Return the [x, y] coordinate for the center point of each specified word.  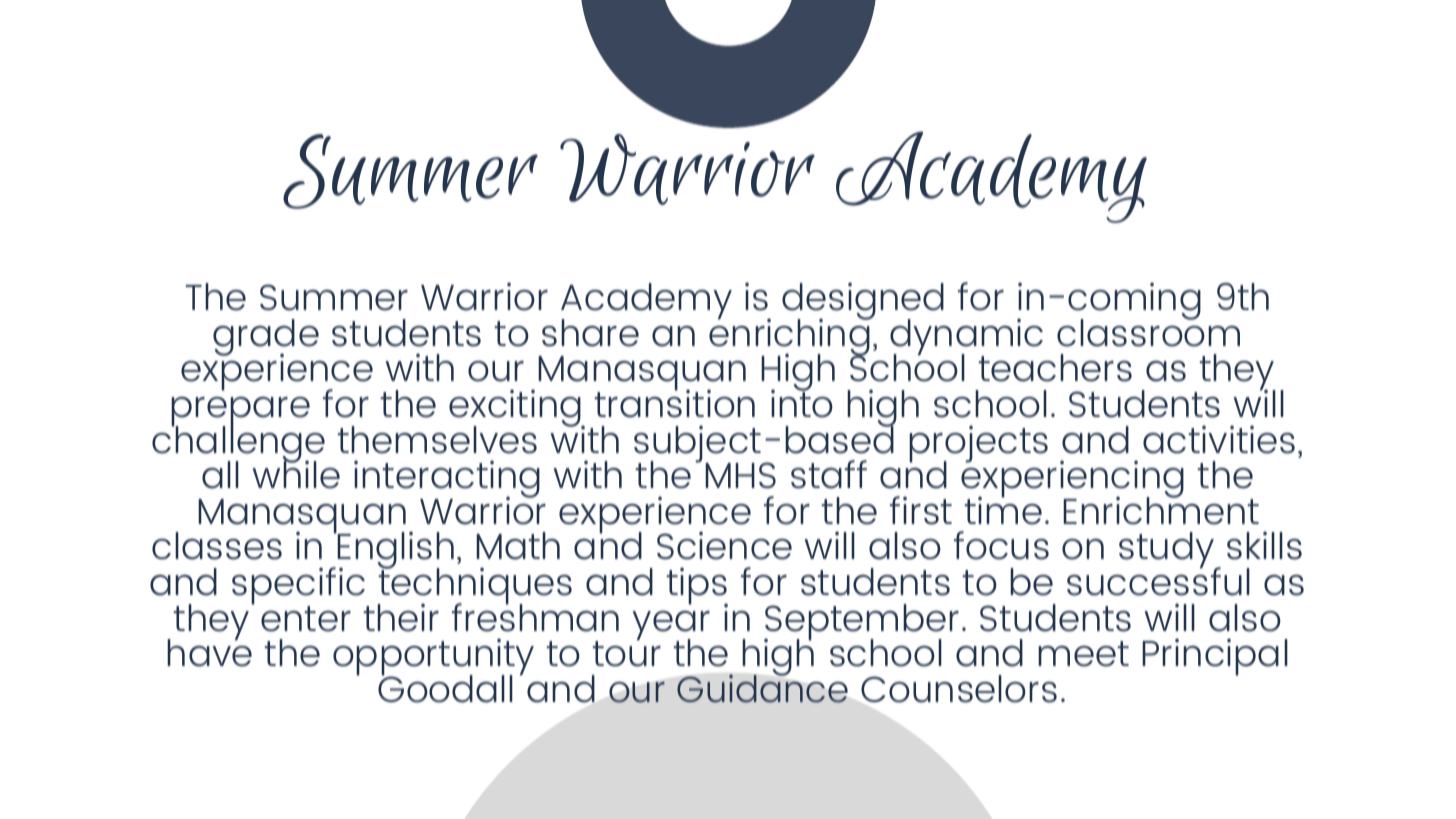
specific [300, 587]
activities [1219, 439]
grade [266, 338]
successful [1158, 580]
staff [829, 474]
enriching [790, 337]
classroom [1148, 331]
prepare [240, 413]
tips [697, 587]
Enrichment [1161, 509]
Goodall [445, 688]
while [296, 473]
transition [675, 402]
